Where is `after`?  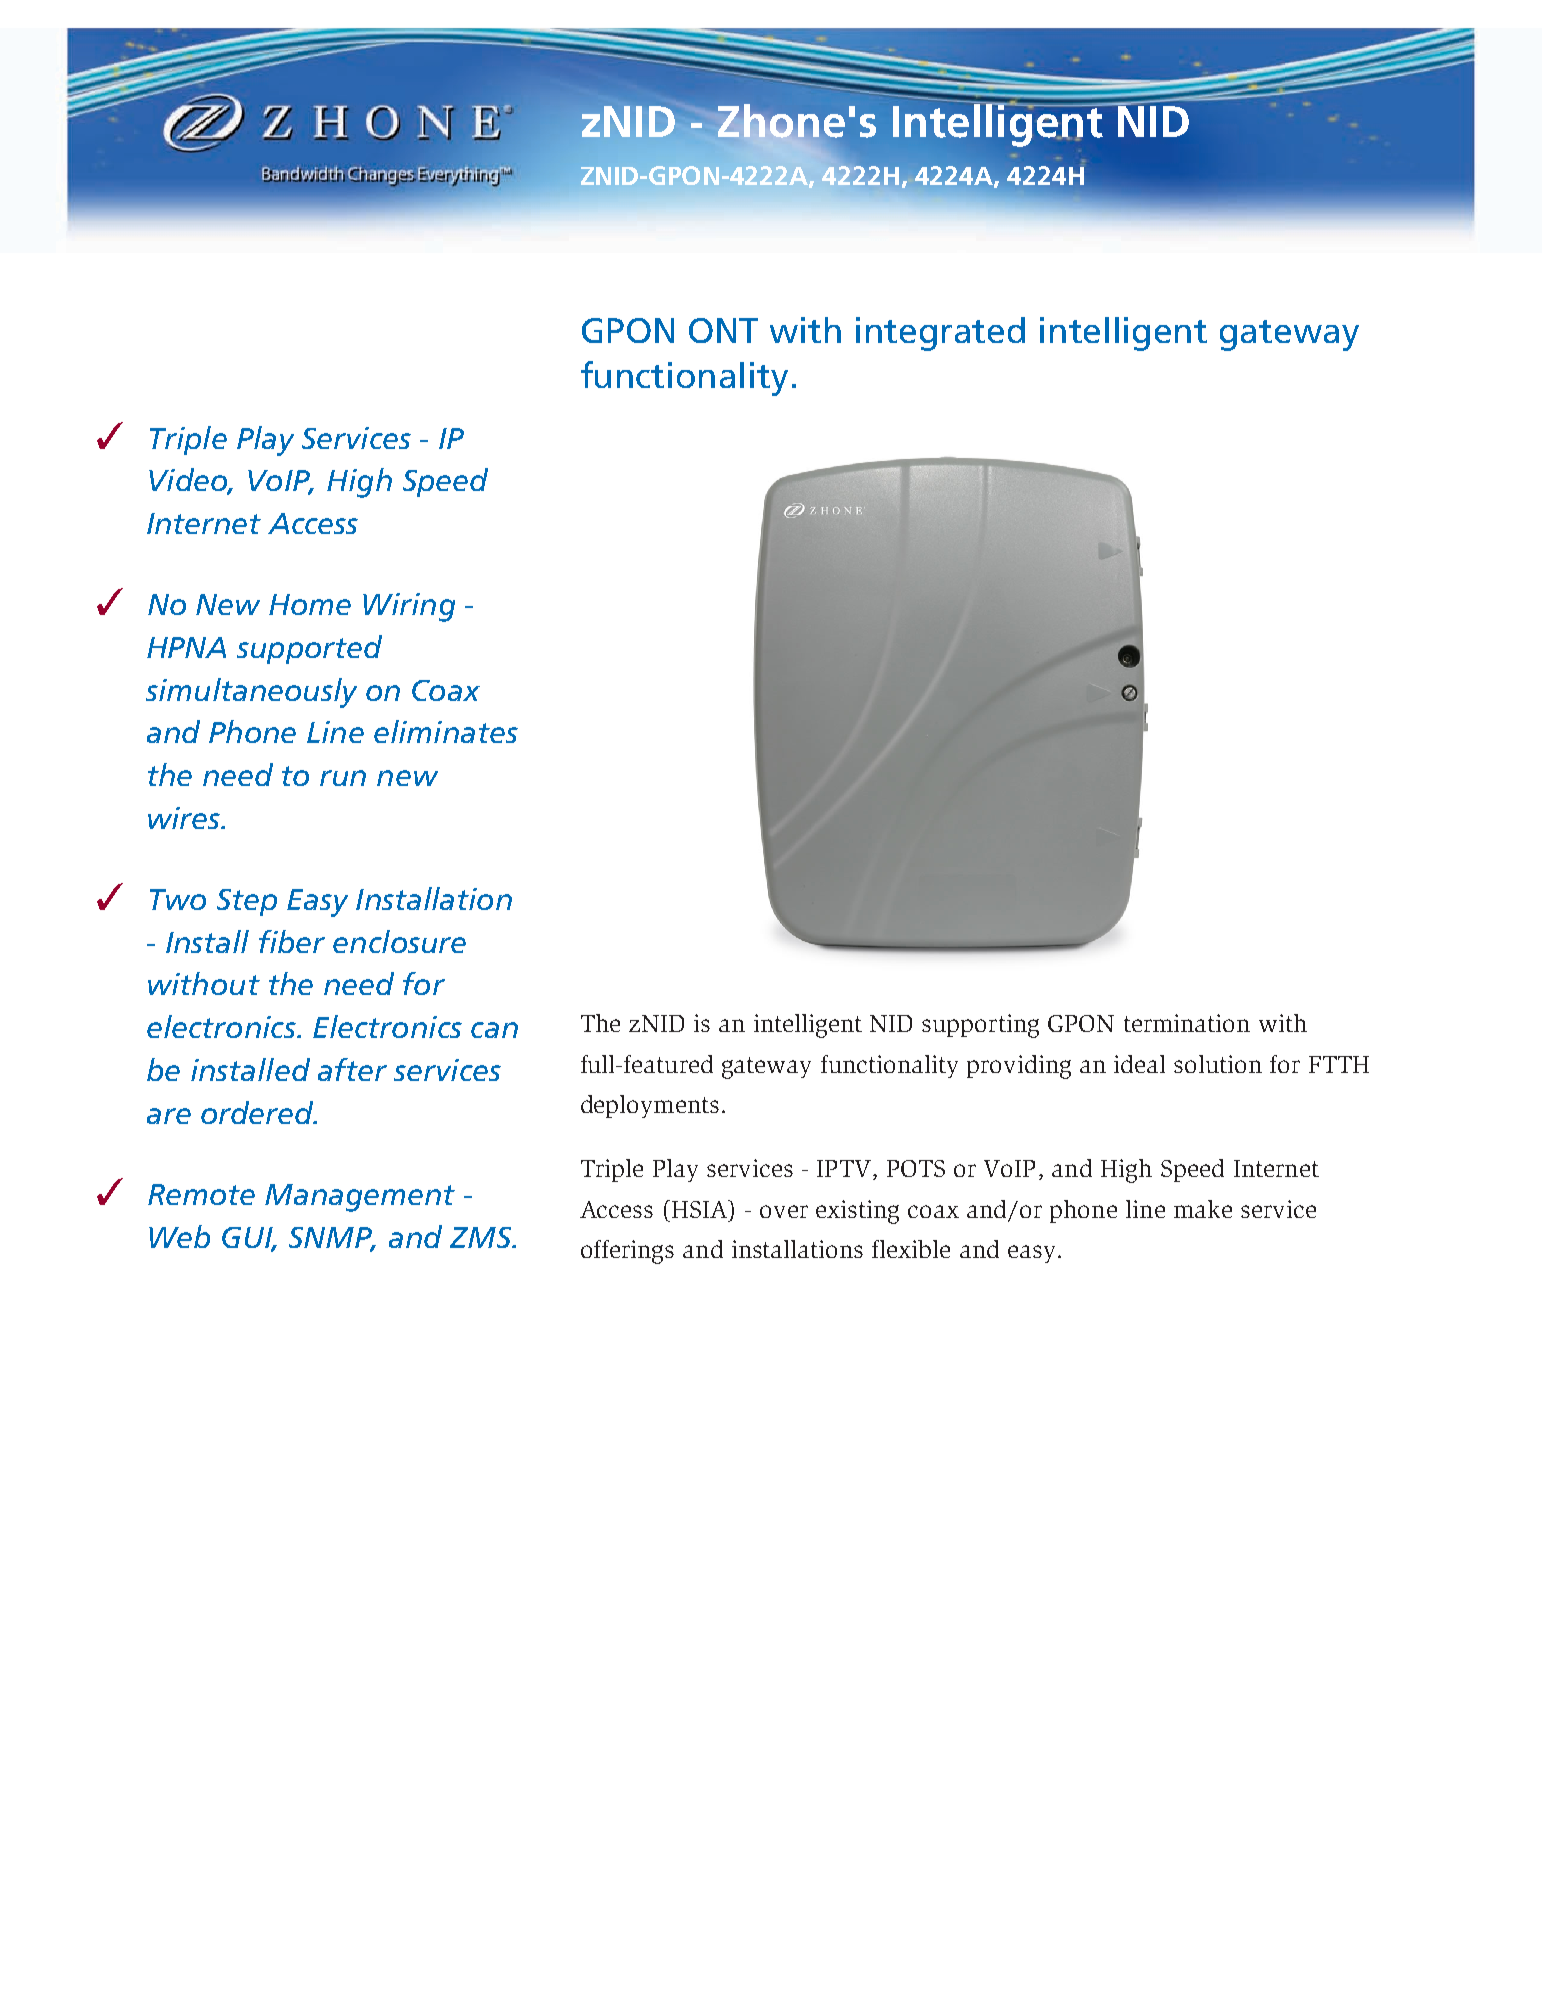
after is located at coordinates (352, 1069).
